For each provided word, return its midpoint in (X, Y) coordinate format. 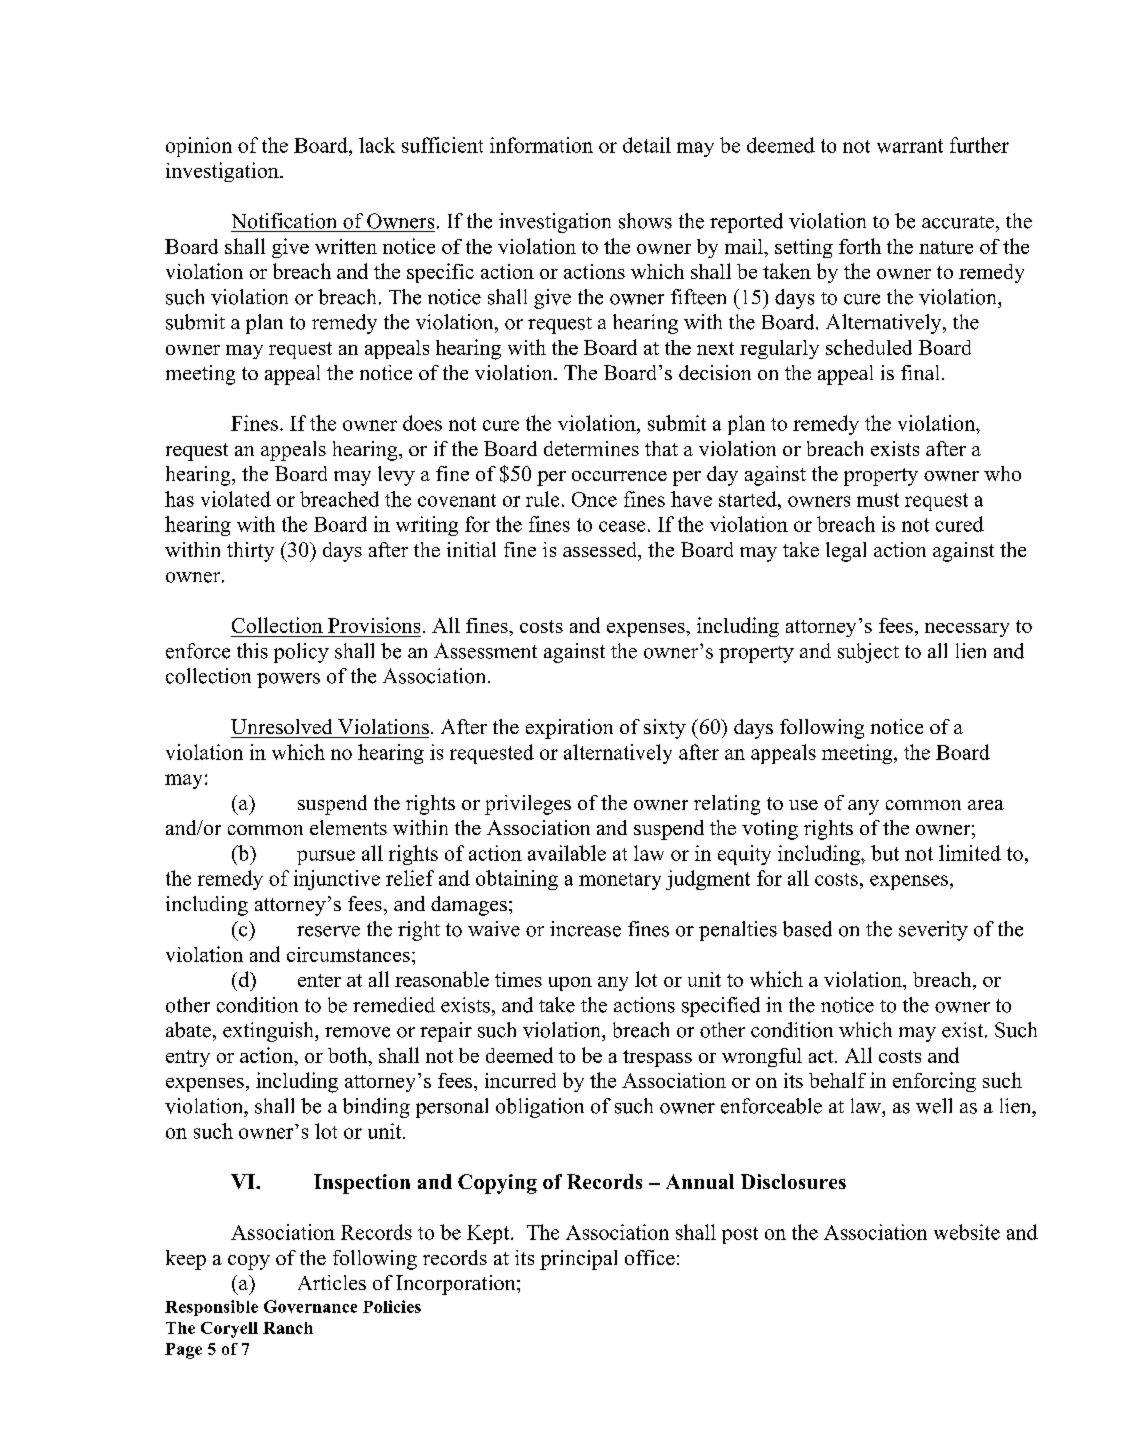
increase (585, 929)
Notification (284, 221)
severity (933, 931)
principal (578, 1260)
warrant (910, 146)
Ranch (288, 1328)
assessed (601, 549)
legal (846, 552)
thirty (250, 552)
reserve (328, 931)
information (541, 145)
